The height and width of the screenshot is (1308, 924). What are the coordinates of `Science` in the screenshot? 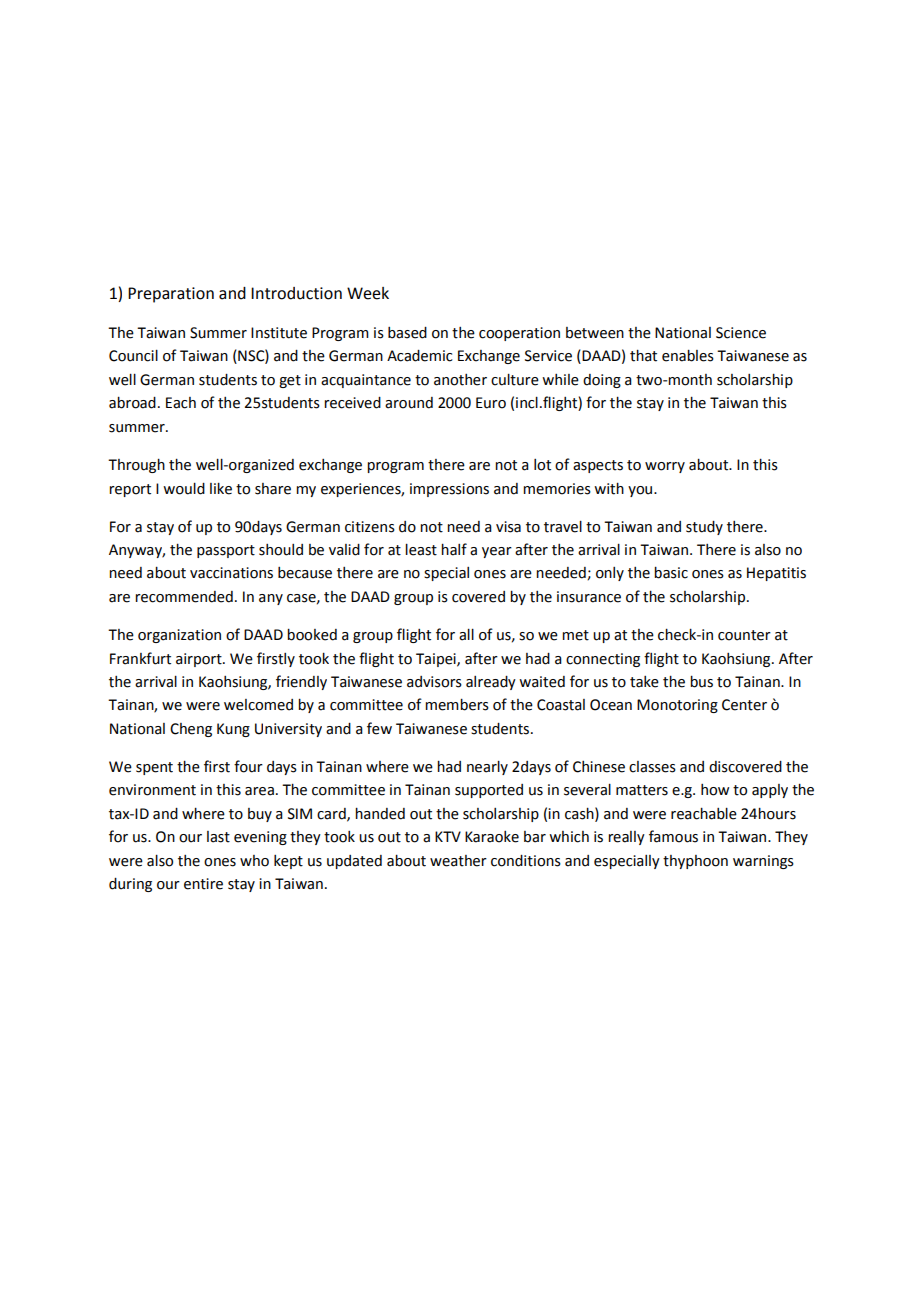 It's located at (741, 333).
